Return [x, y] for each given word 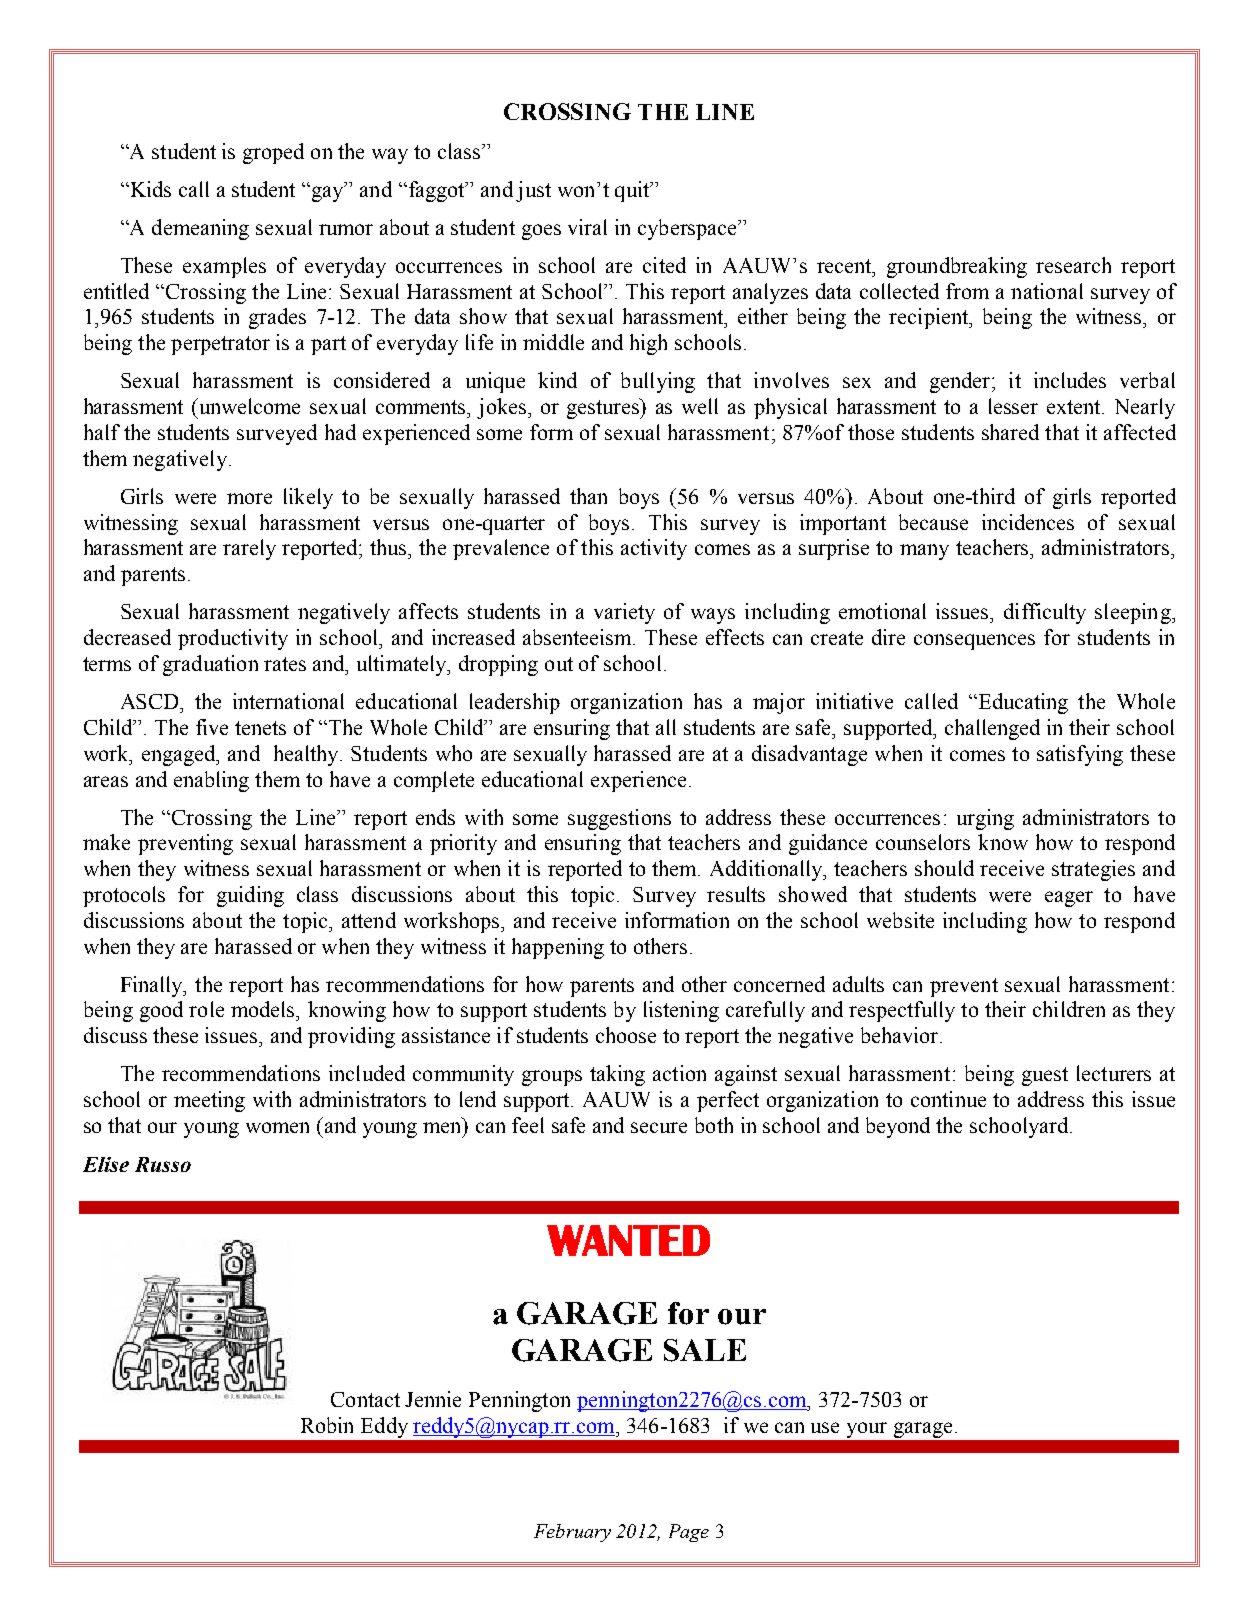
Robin [327, 1425]
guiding [250, 896]
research [1073, 265]
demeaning [200, 229]
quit [633, 191]
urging [985, 819]
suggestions [619, 819]
